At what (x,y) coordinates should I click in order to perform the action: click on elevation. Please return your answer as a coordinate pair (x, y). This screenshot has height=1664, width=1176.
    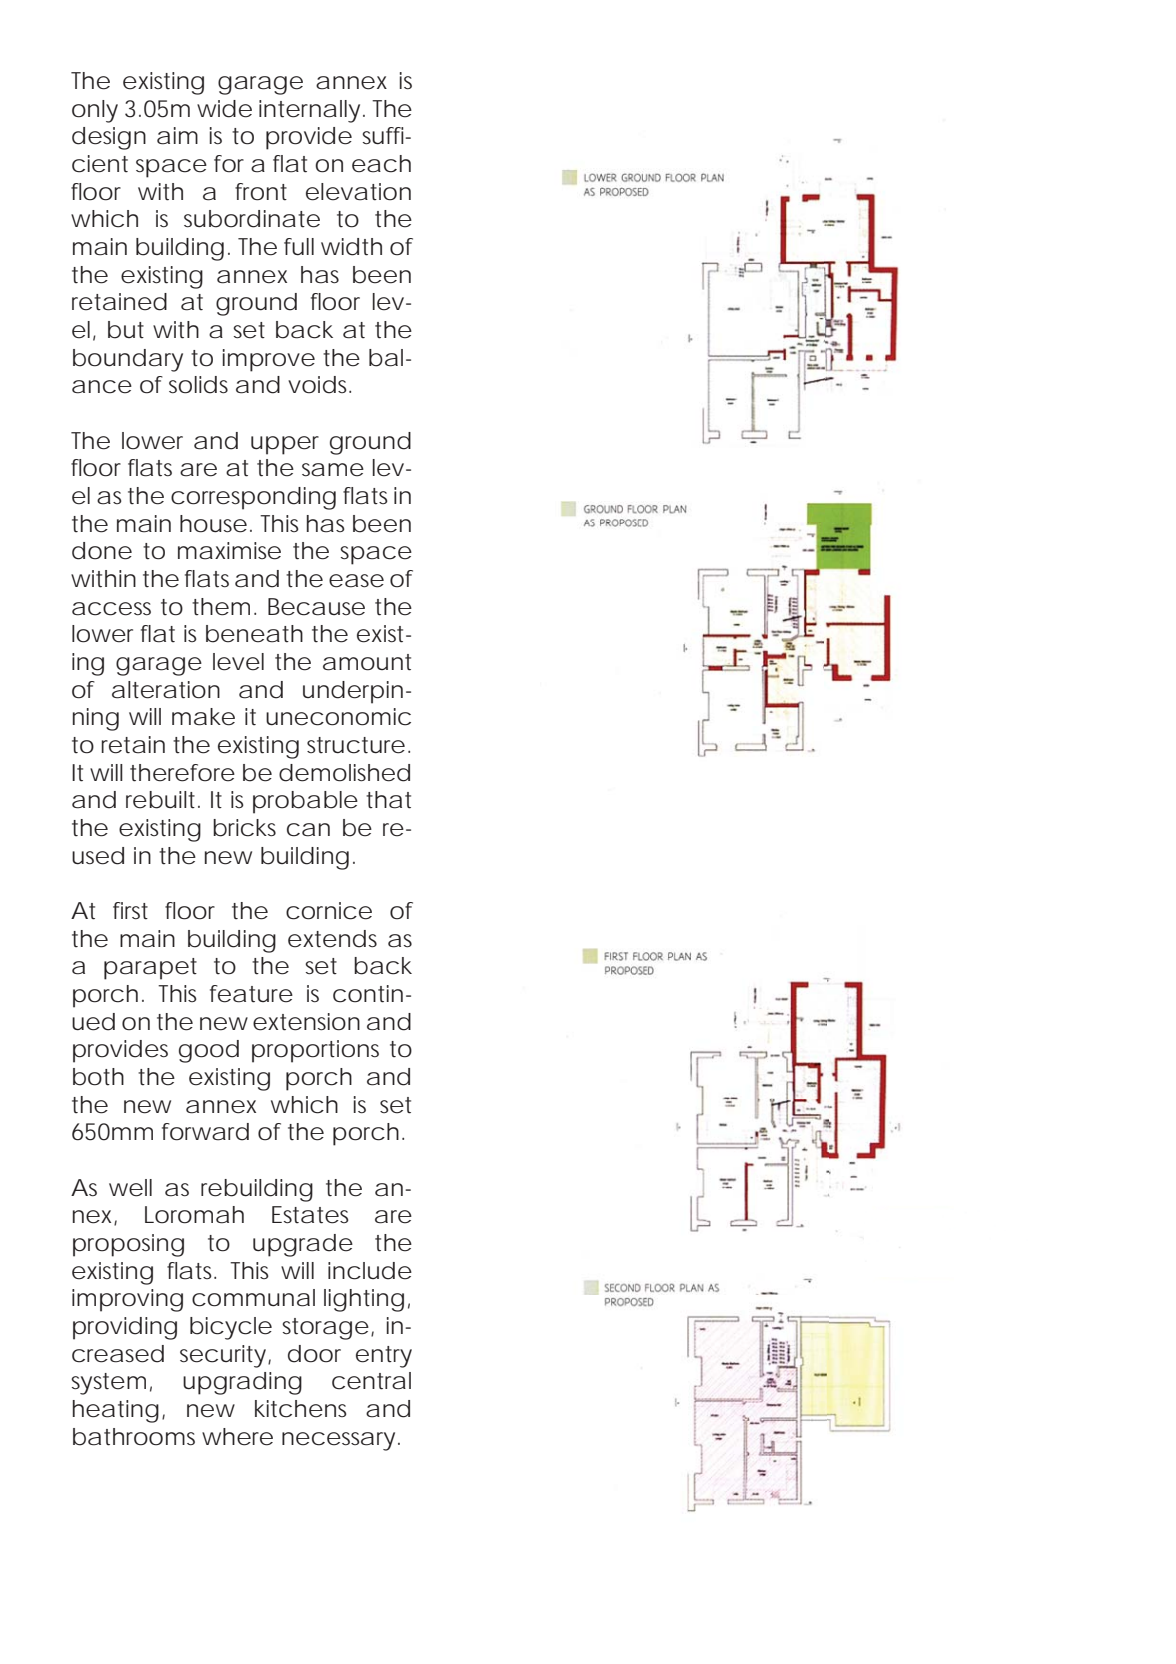
    Looking at the image, I should click on (358, 192).
